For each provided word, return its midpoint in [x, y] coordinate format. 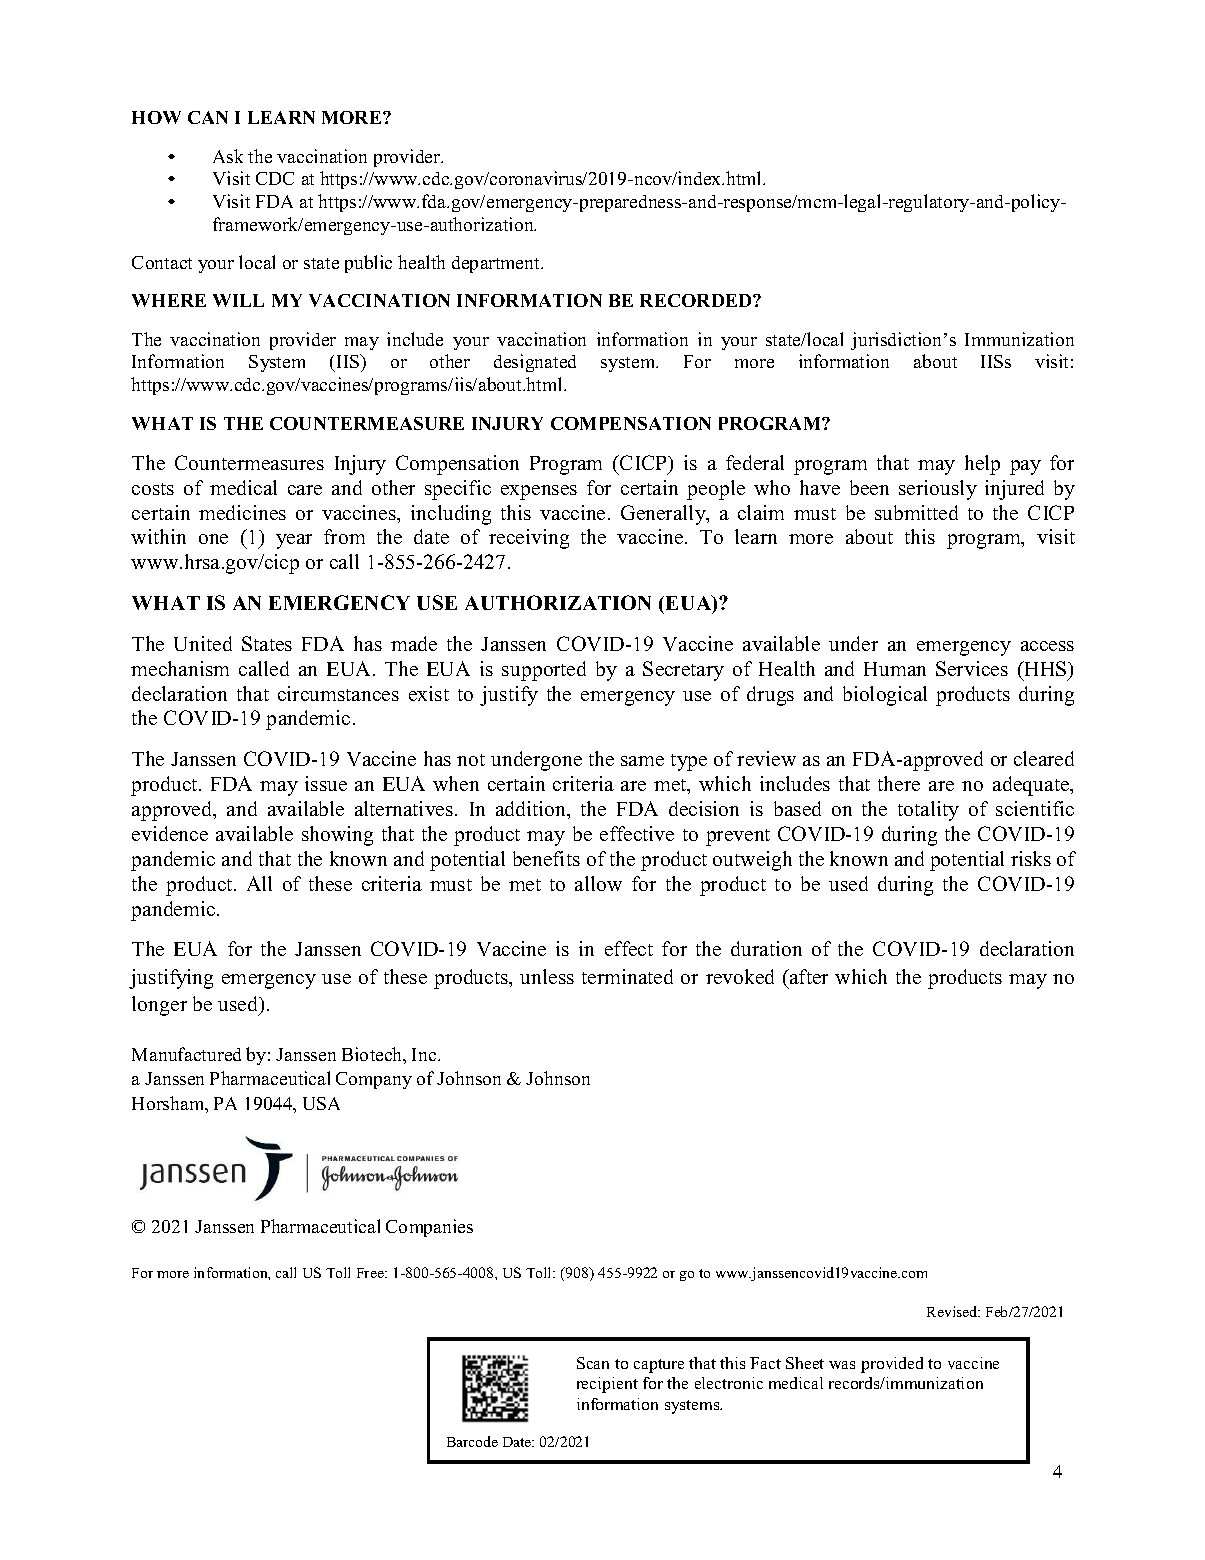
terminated [627, 976]
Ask [228, 156]
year [294, 541]
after [808, 976]
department [497, 264]
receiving [529, 539]
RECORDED [697, 300]
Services [972, 668]
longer [159, 1006]
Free [371, 1273]
